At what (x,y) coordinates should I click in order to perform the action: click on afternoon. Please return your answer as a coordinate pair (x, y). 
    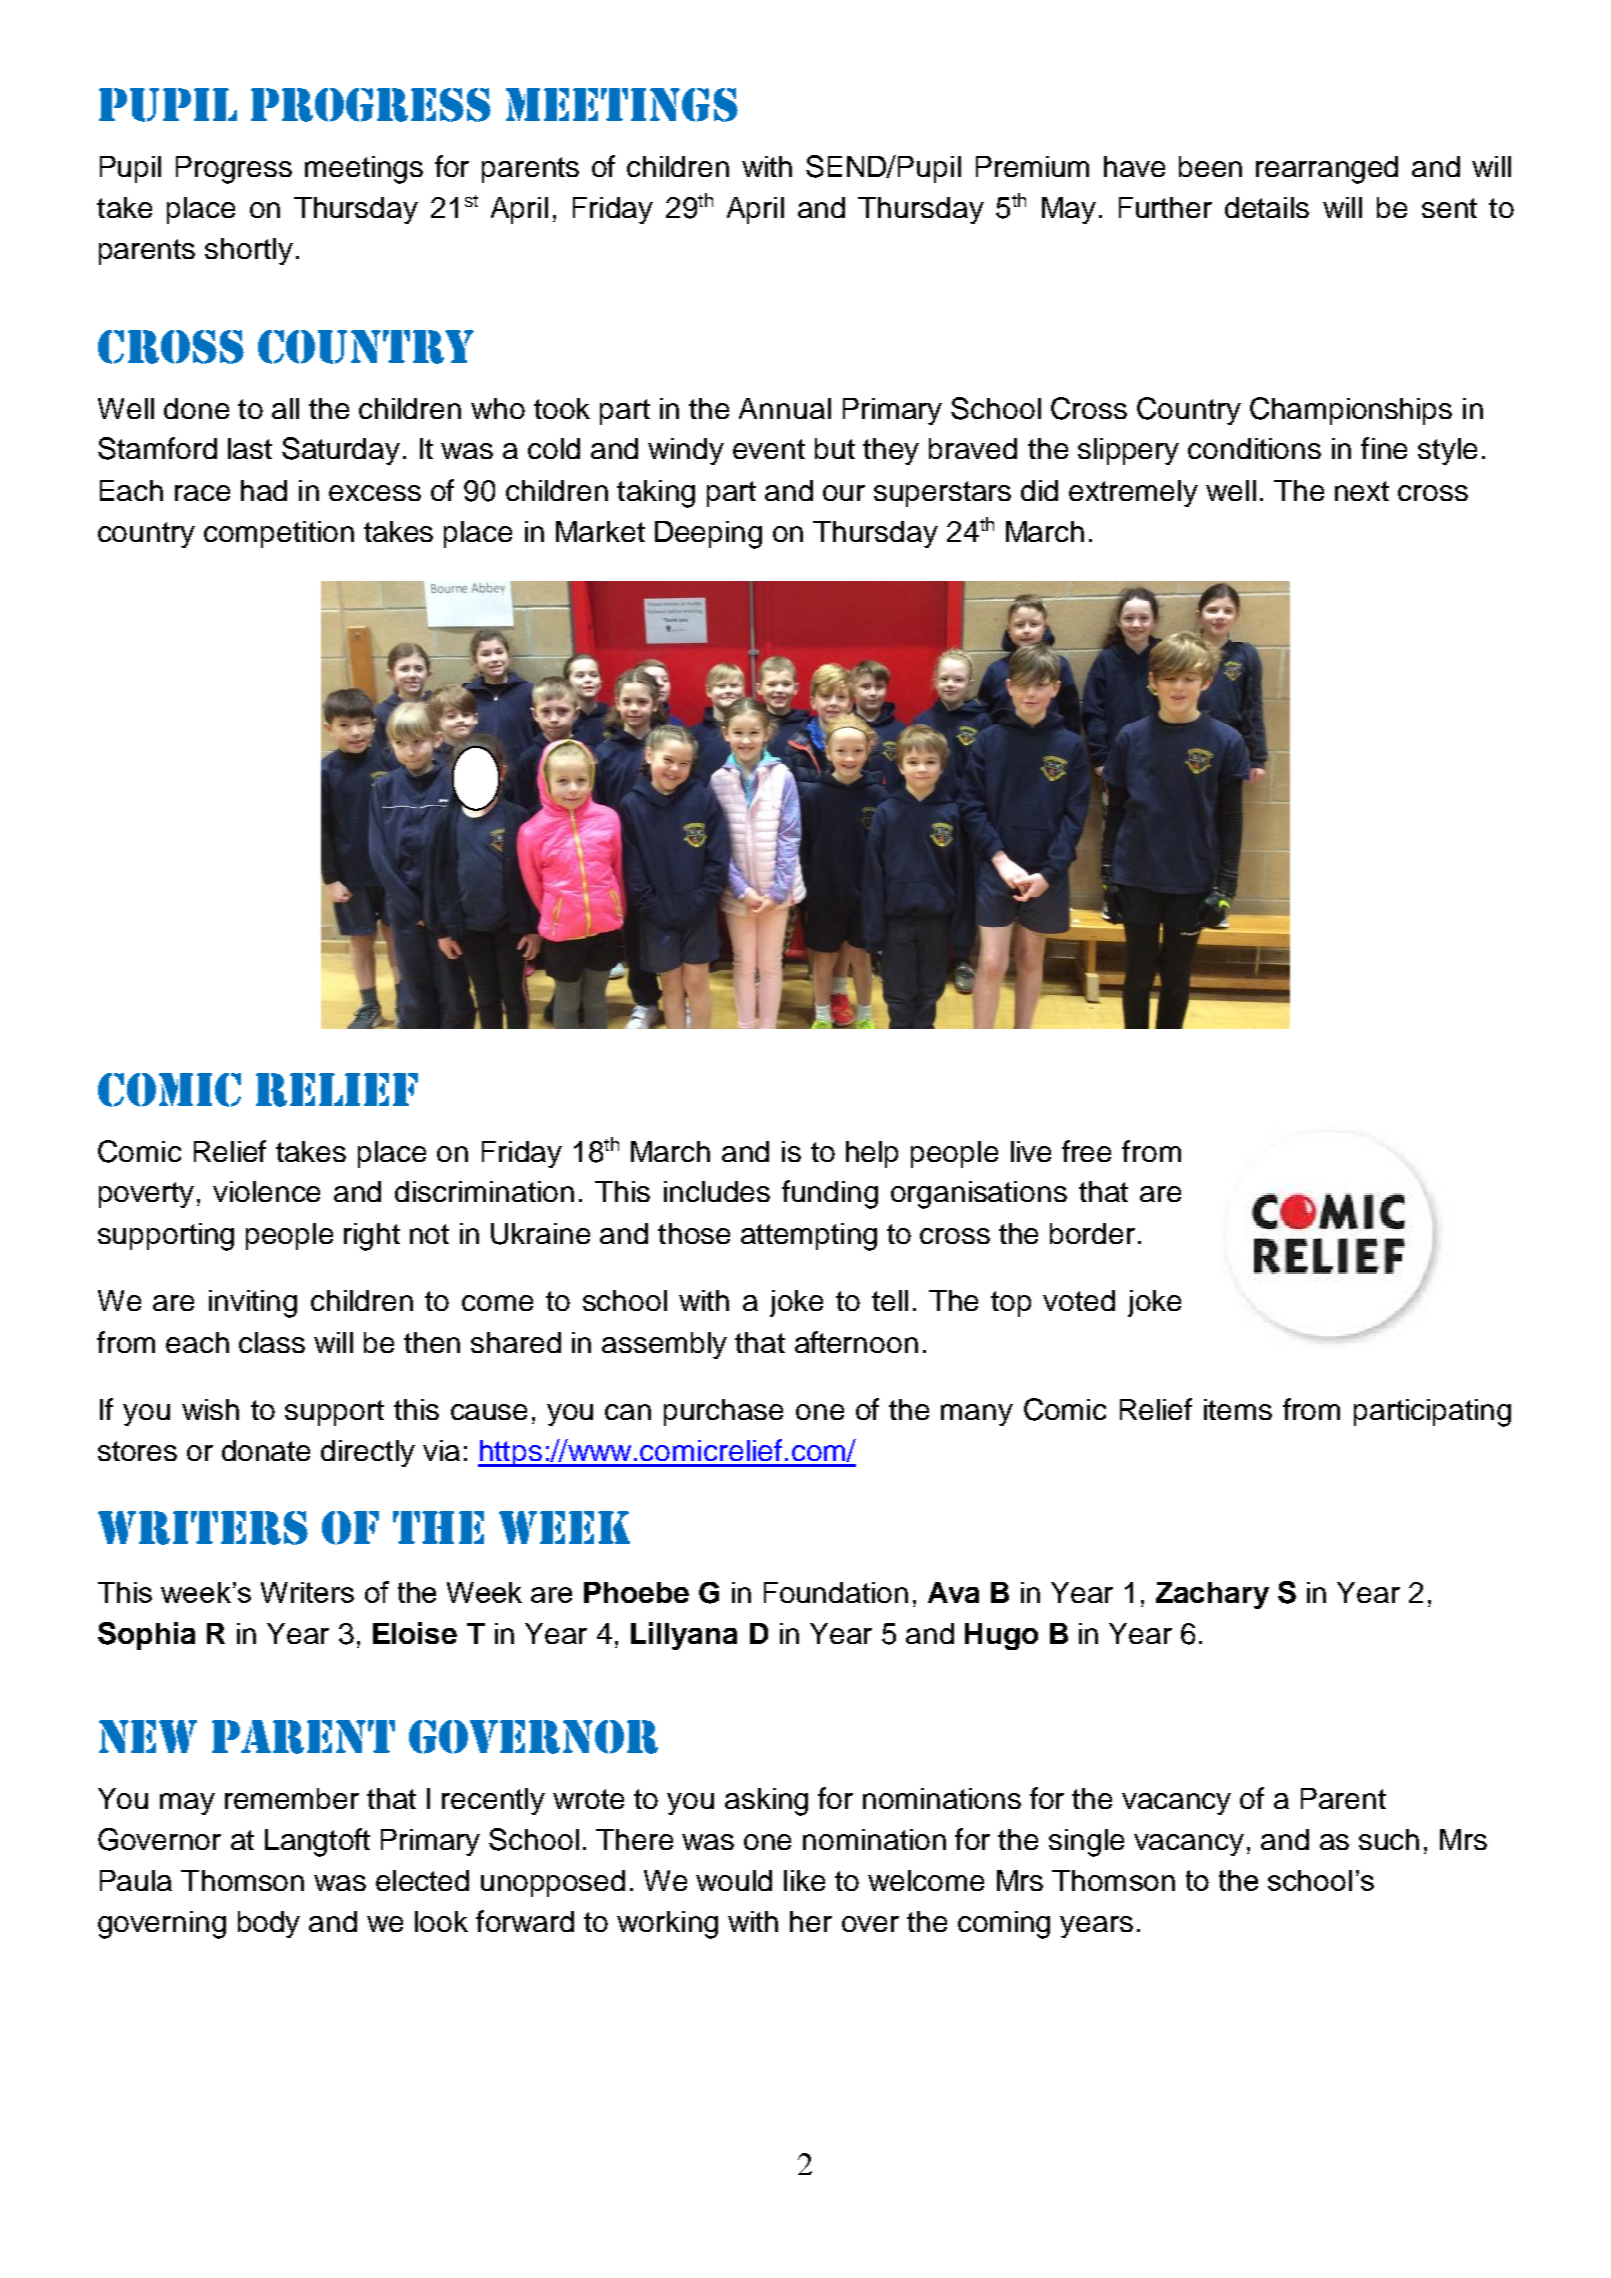
    Looking at the image, I should click on (856, 1342).
